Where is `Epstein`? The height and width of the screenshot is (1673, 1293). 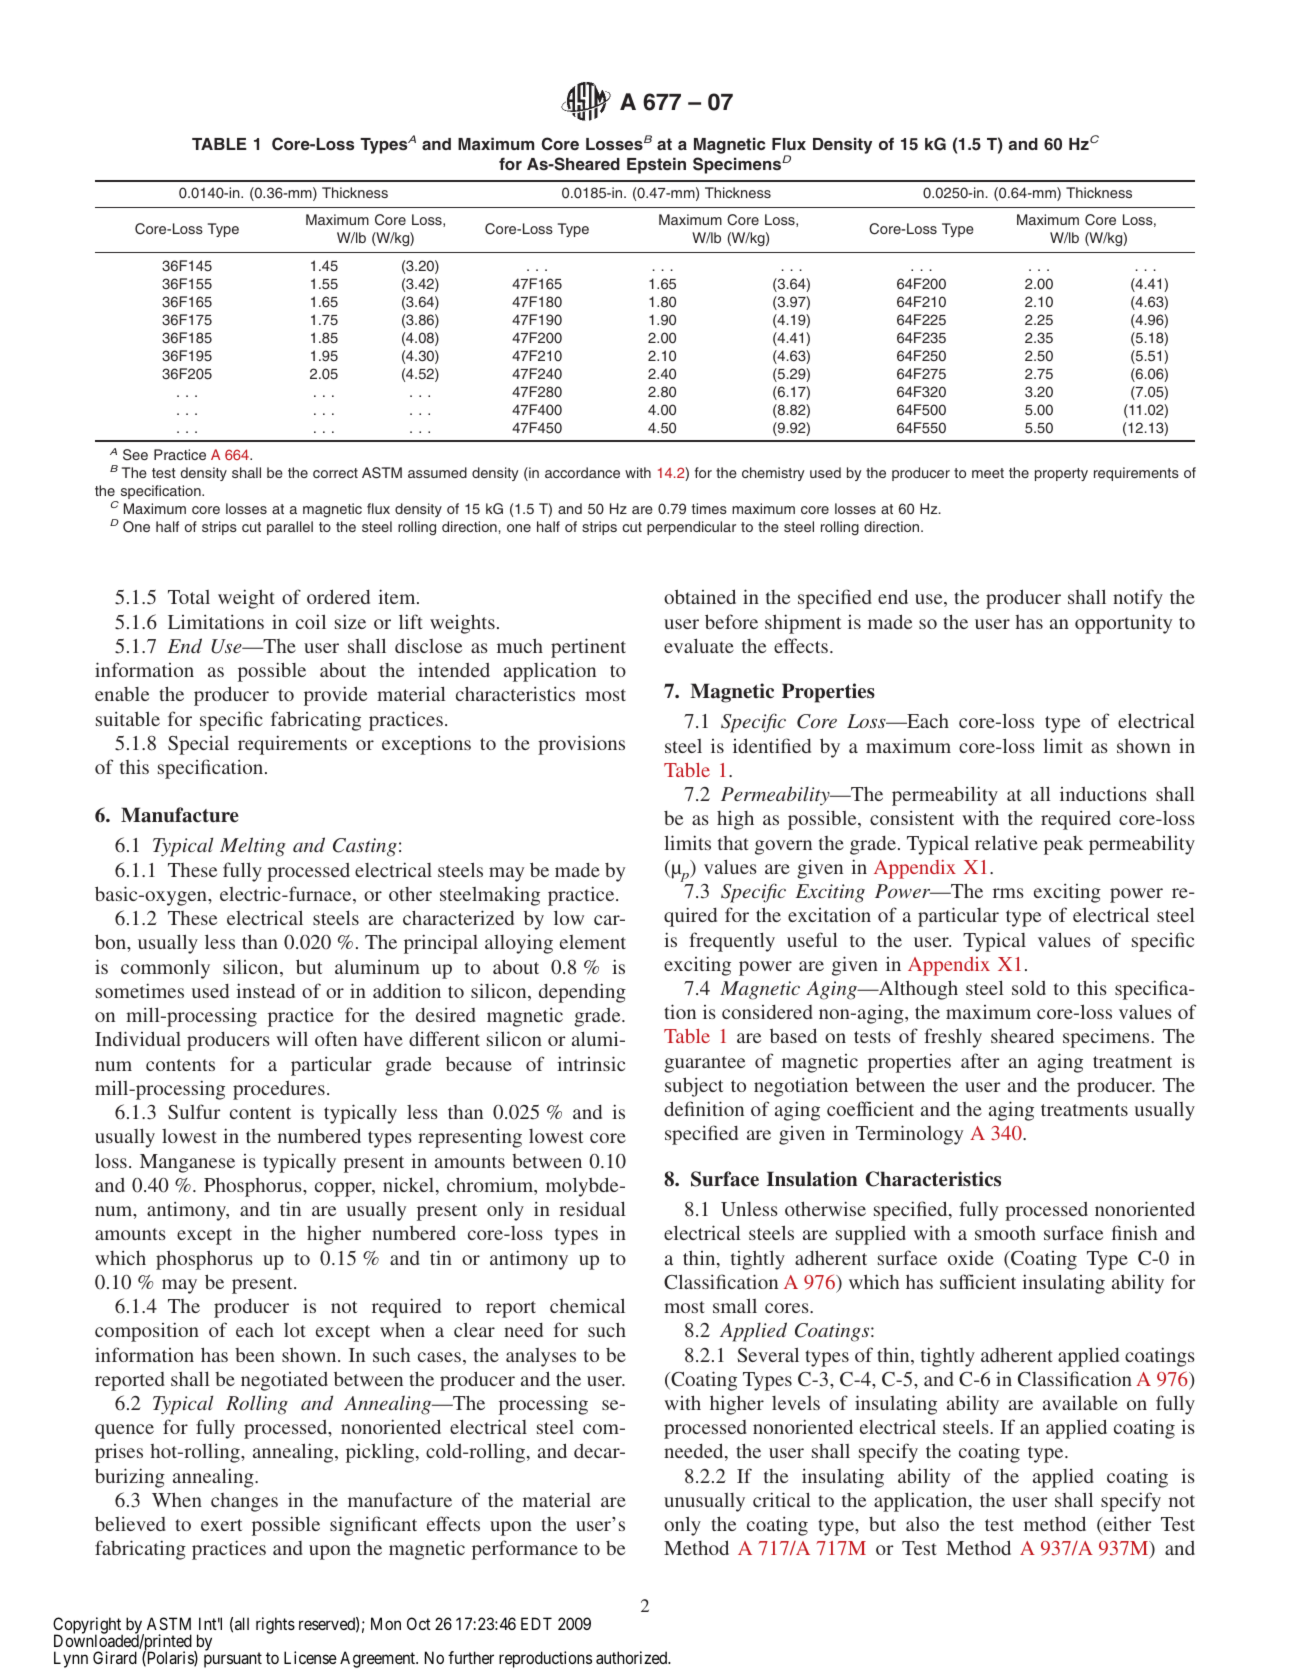
Epstein is located at coordinates (656, 165).
